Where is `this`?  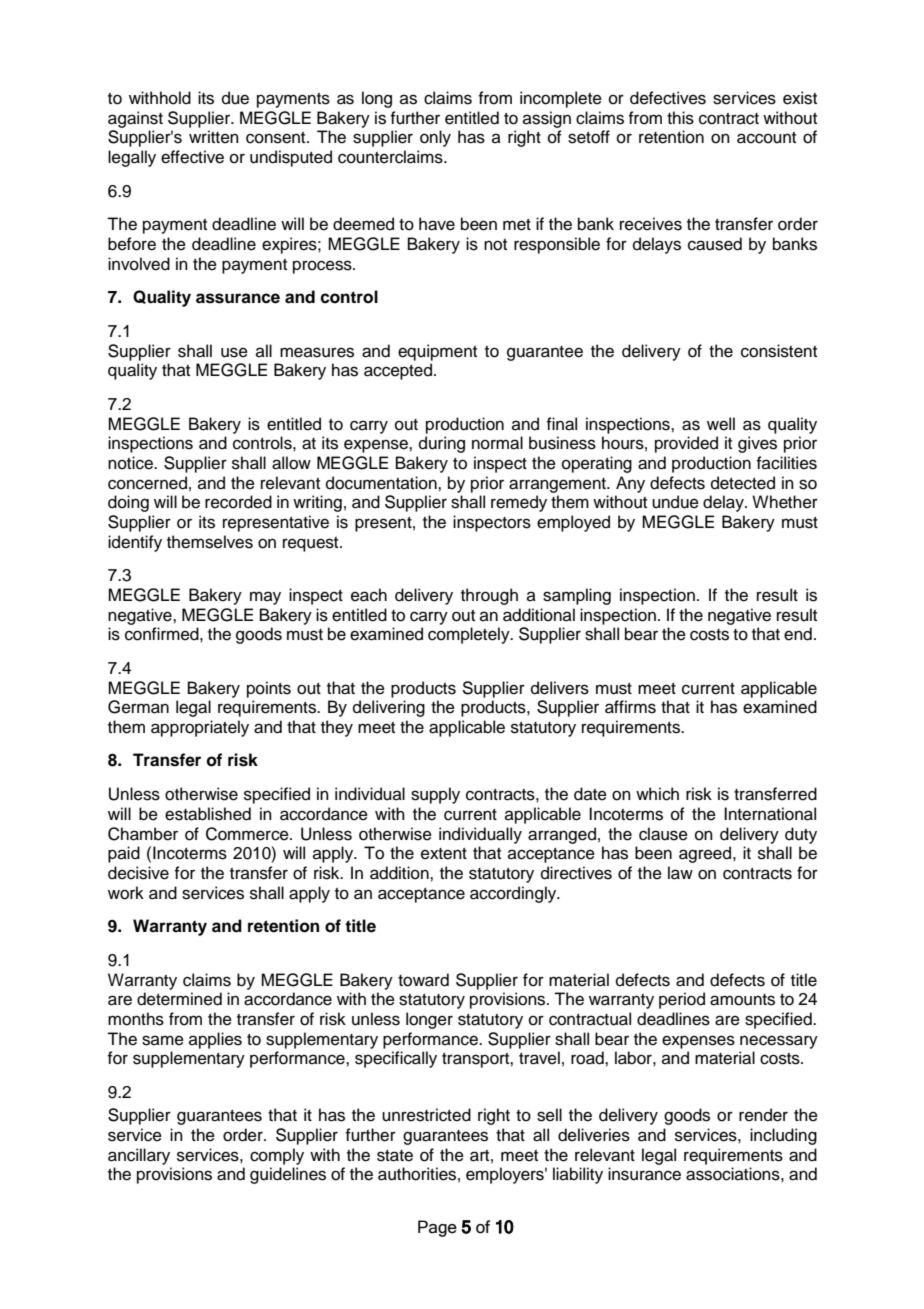 this is located at coordinates (680, 118).
